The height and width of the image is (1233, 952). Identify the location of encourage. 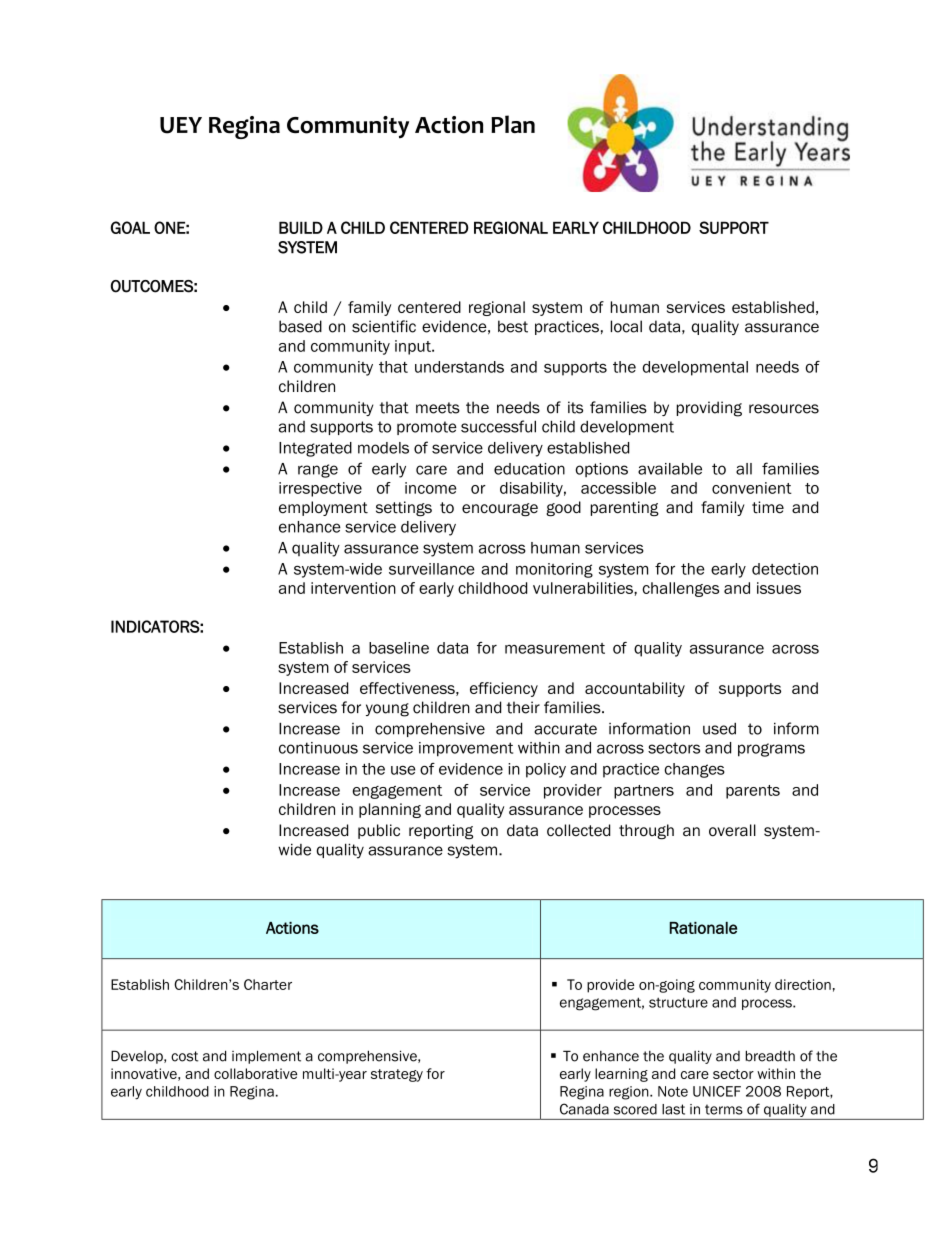
(500, 509).
